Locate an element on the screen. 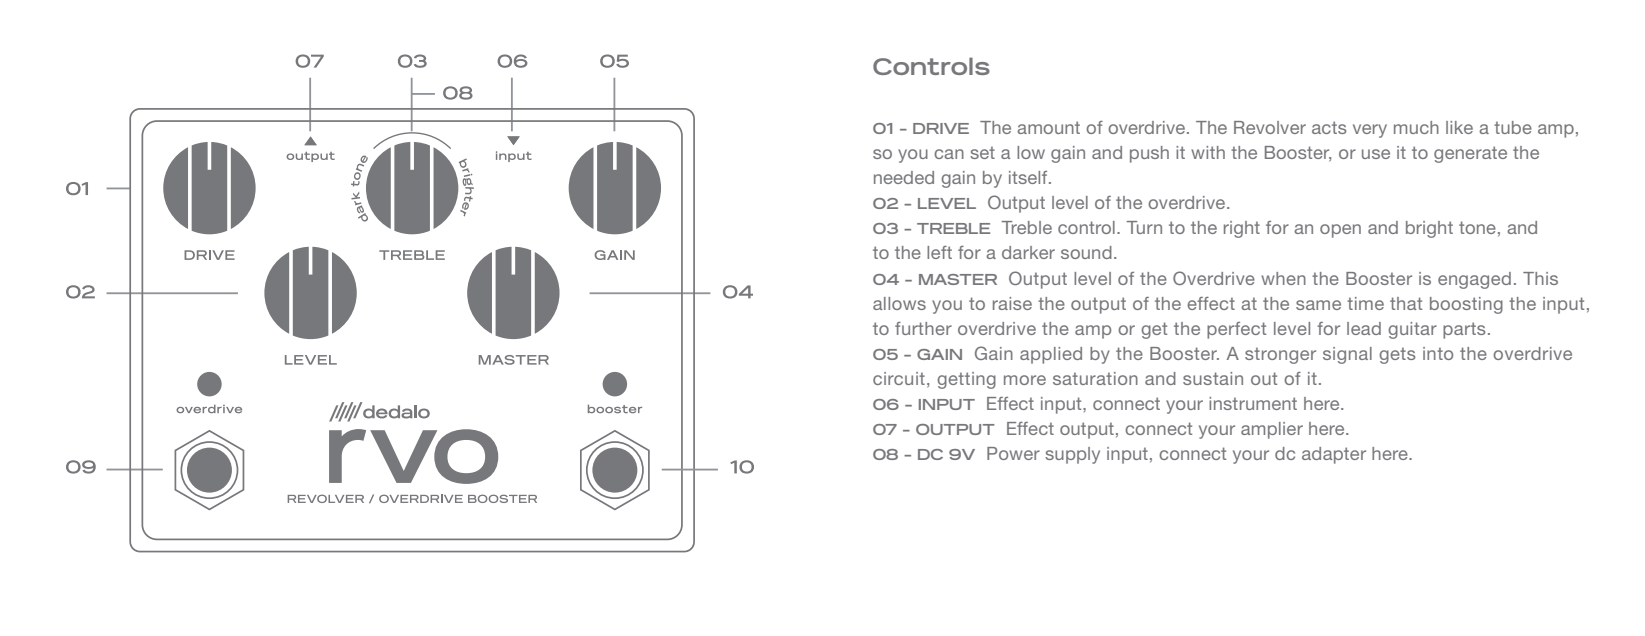 Image resolution: width=1645 pixels, height=636 pixels. adapter is located at coordinates (1334, 455).
